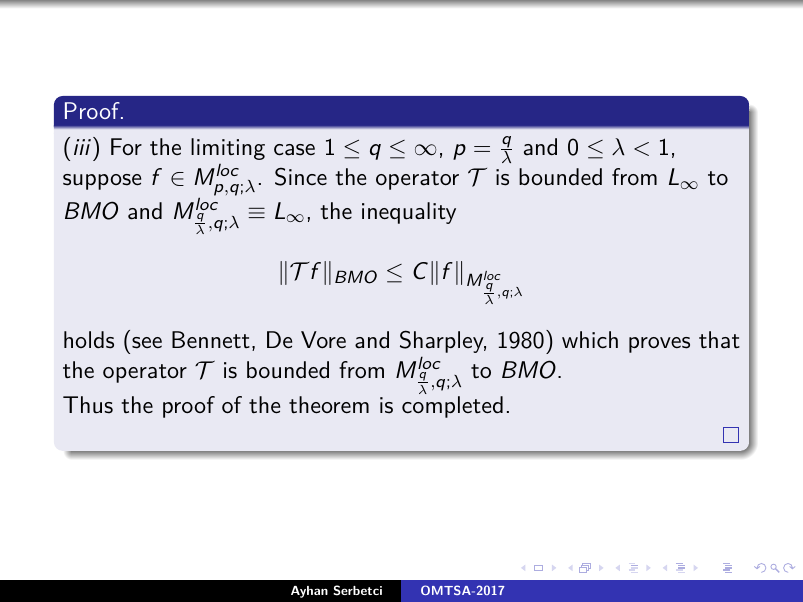 The width and height of the page is (803, 602). Describe the element at coordinates (409, 213) in the page. I see `inequality` at that location.
